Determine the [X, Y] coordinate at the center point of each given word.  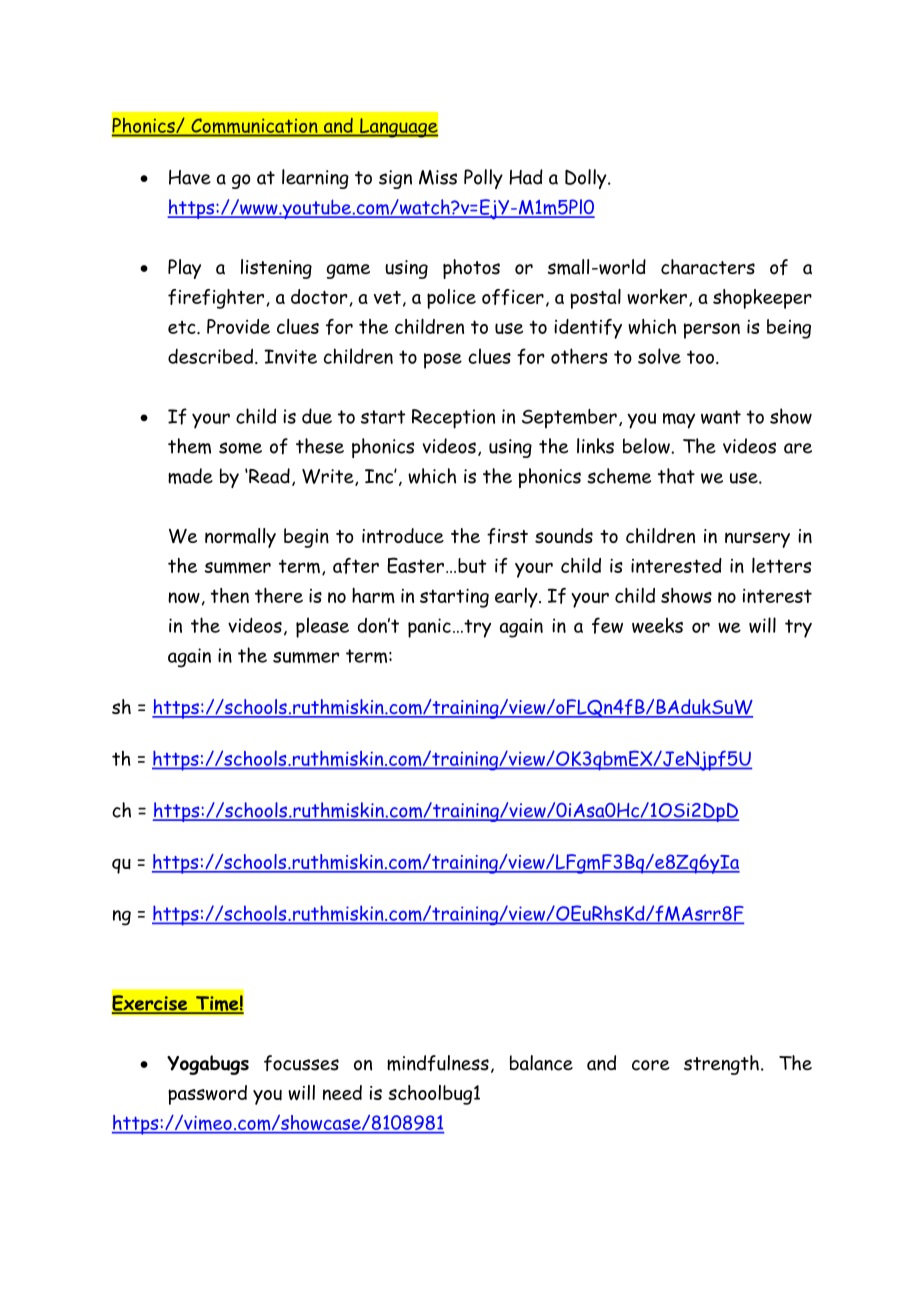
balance [541, 1063]
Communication [254, 127]
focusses [301, 1063]
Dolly [587, 179]
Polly [483, 179]
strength [721, 1065]
